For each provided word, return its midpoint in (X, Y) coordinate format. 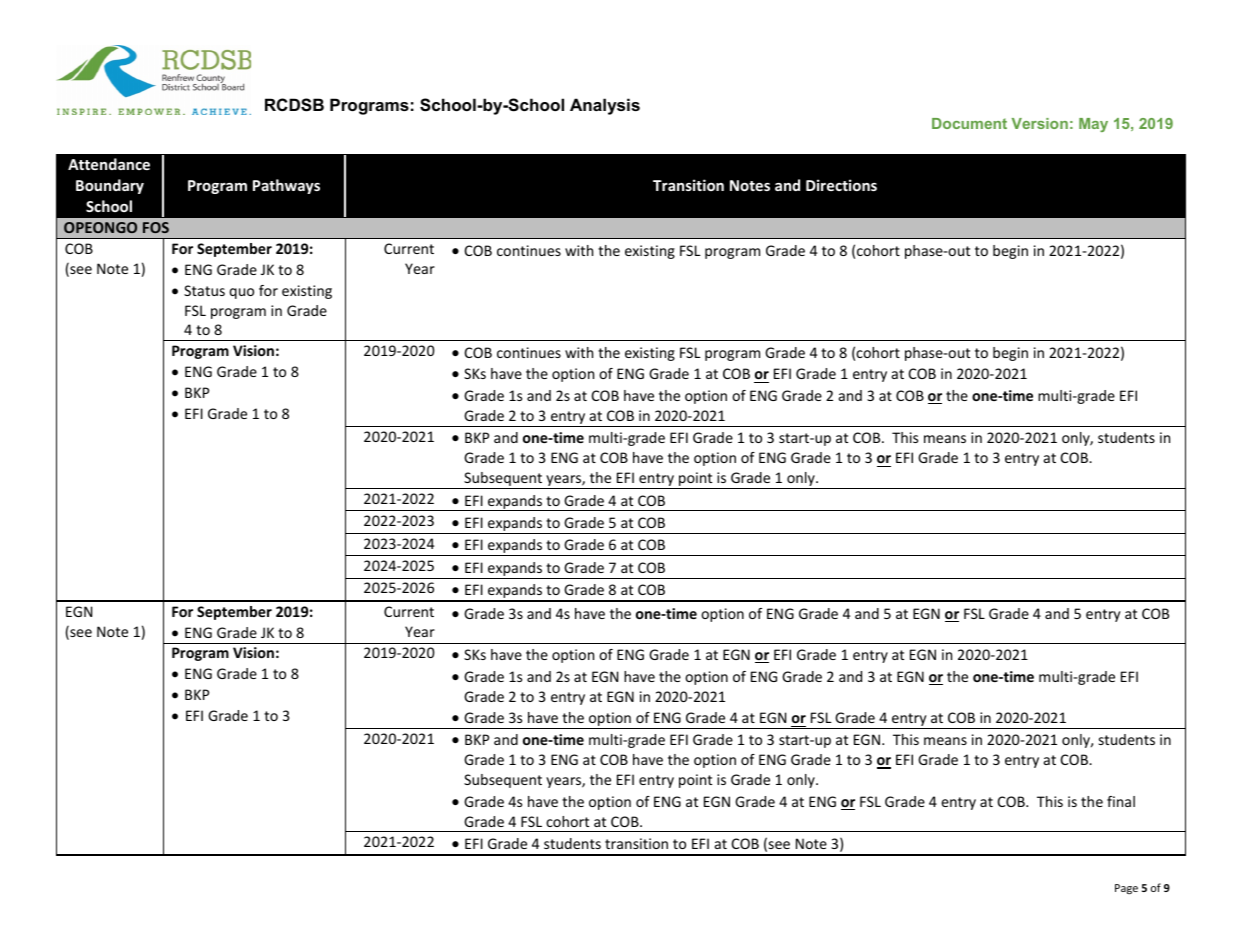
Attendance (109, 164)
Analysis (605, 106)
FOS (156, 227)
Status (204, 290)
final (1121, 801)
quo (241, 293)
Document (969, 123)
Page (1126, 889)
